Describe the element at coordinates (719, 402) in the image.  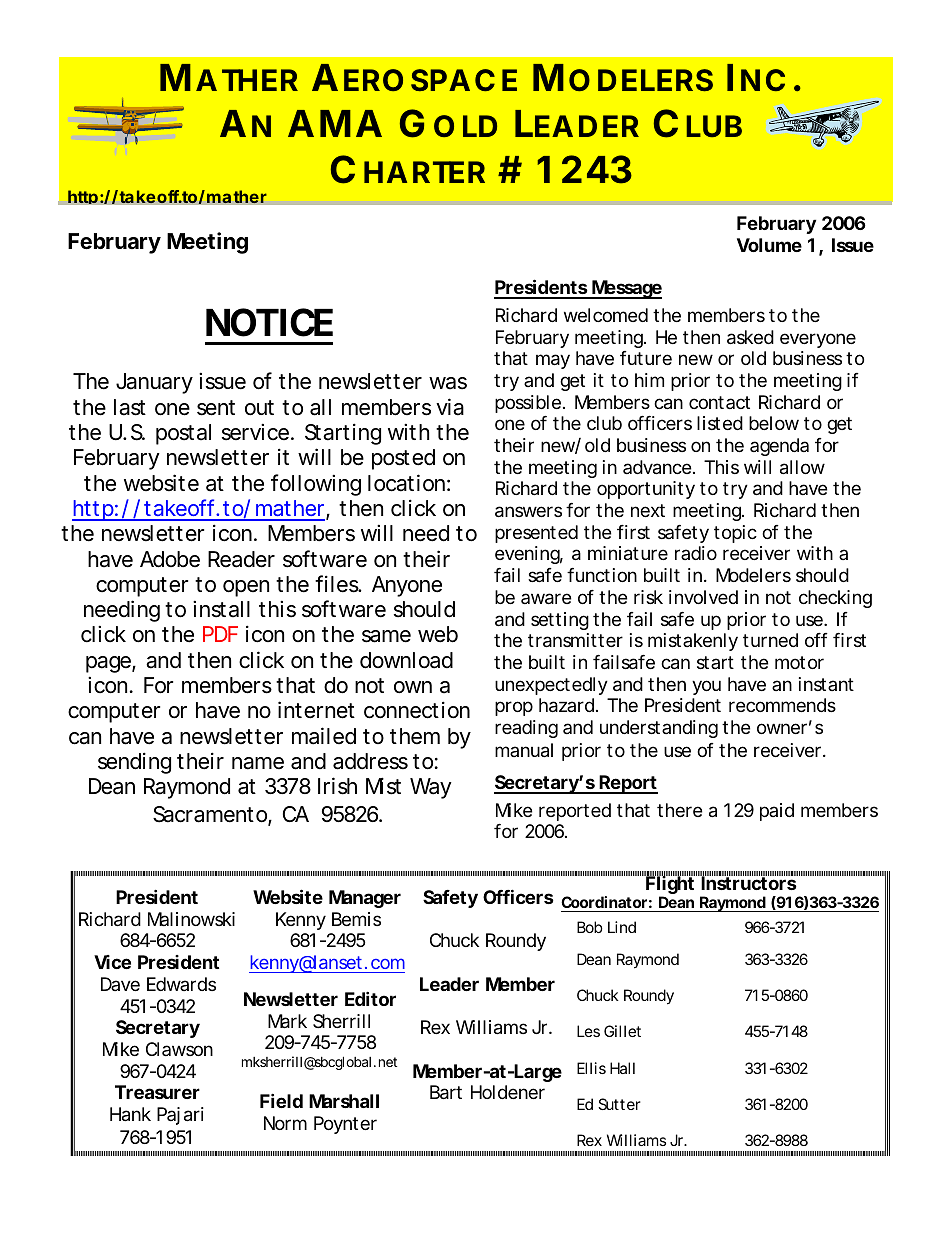
I see `contact` at that location.
